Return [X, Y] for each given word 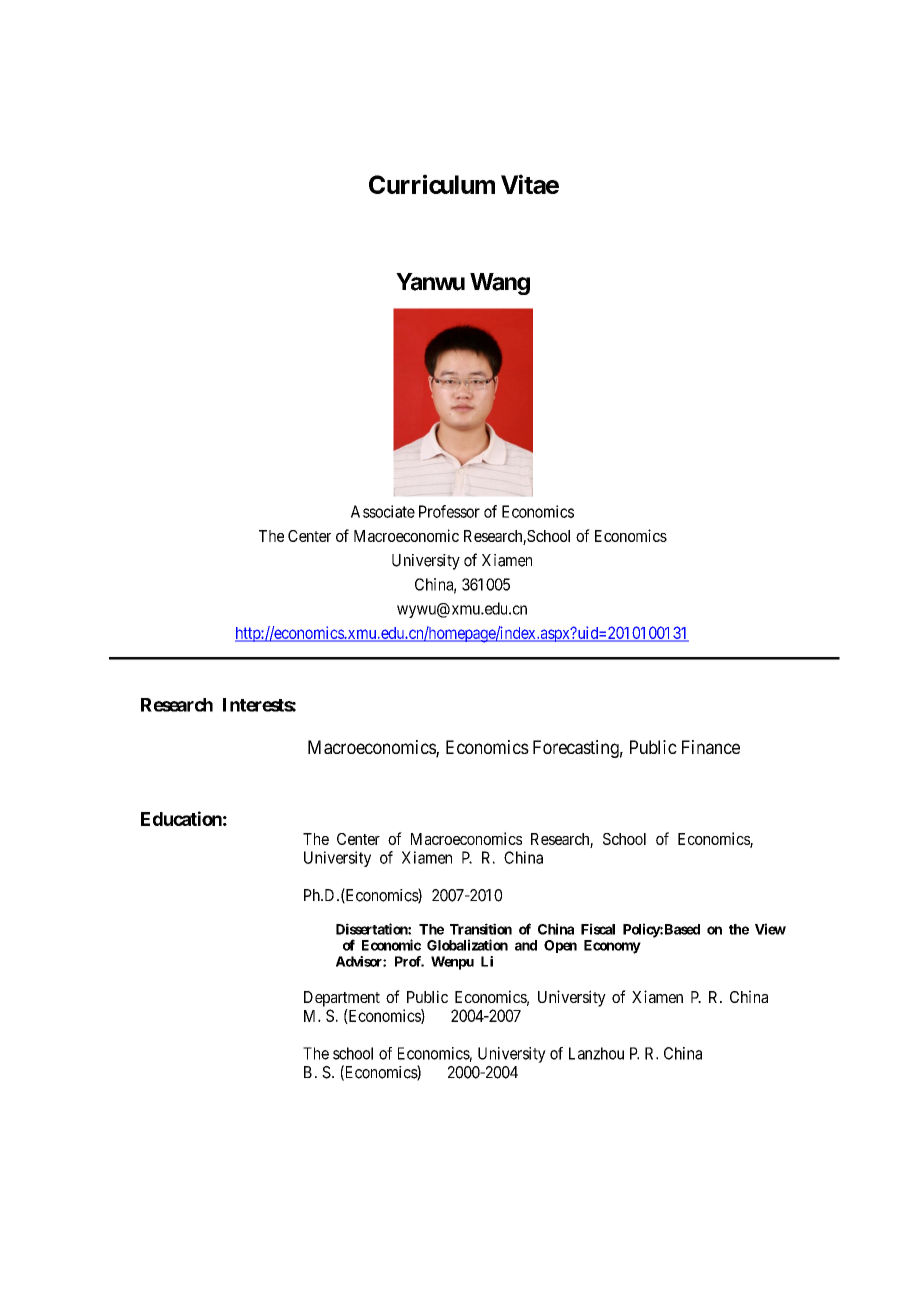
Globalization [467, 945]
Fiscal [598, 929]
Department [342, 999]
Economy [612, 947]
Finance [711, 747]
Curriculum [432, 184]
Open [560, 946]
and [526, 945]
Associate [383, 511]
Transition [481, 929]
